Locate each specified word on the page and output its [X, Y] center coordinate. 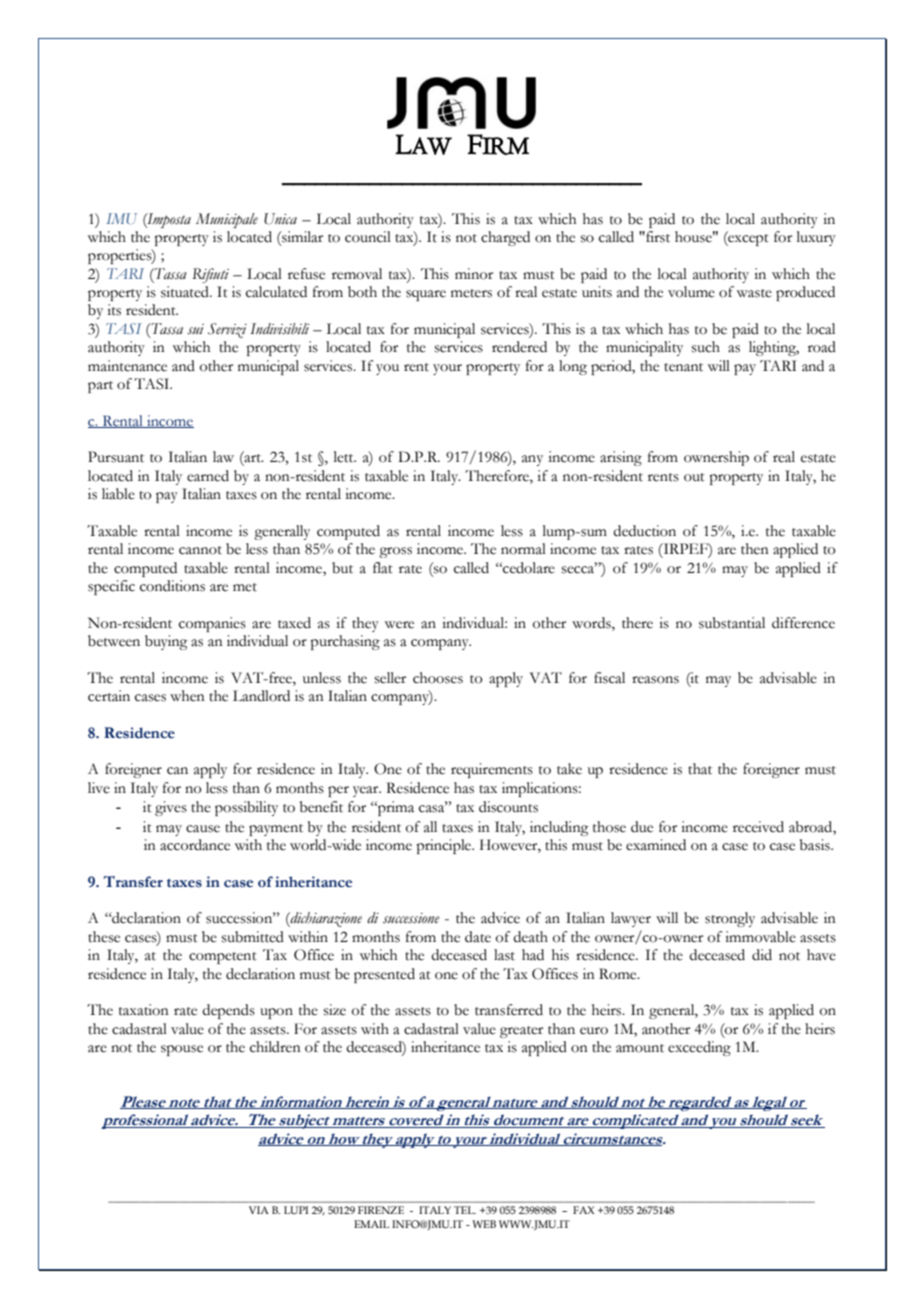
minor [474, 274]
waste [754, 293]
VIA [259, 1210]
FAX [583, 1210]
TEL [465, 1210]
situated [186, 292]
